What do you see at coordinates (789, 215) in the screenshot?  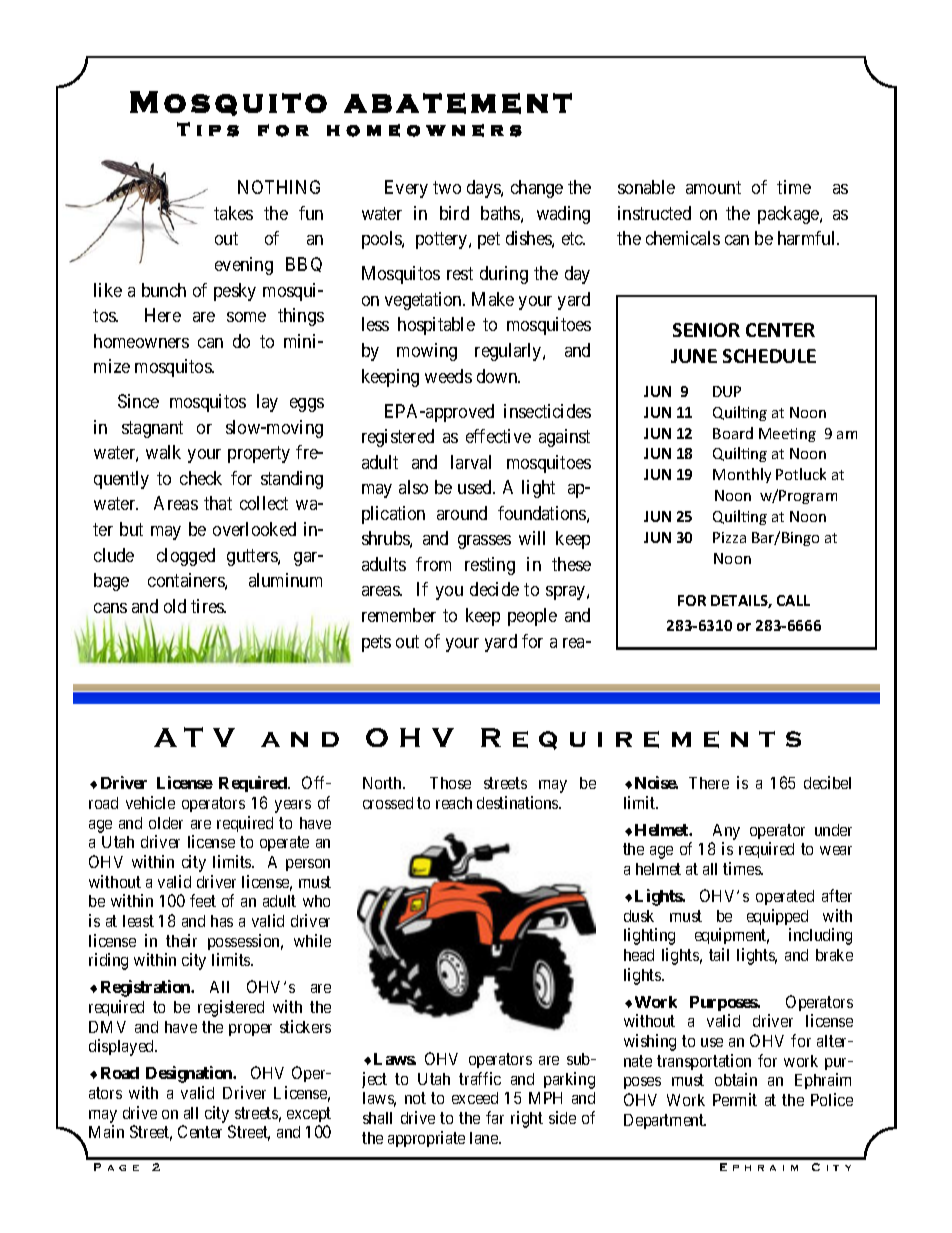 I see `package` at bounding box center [789, 215].
